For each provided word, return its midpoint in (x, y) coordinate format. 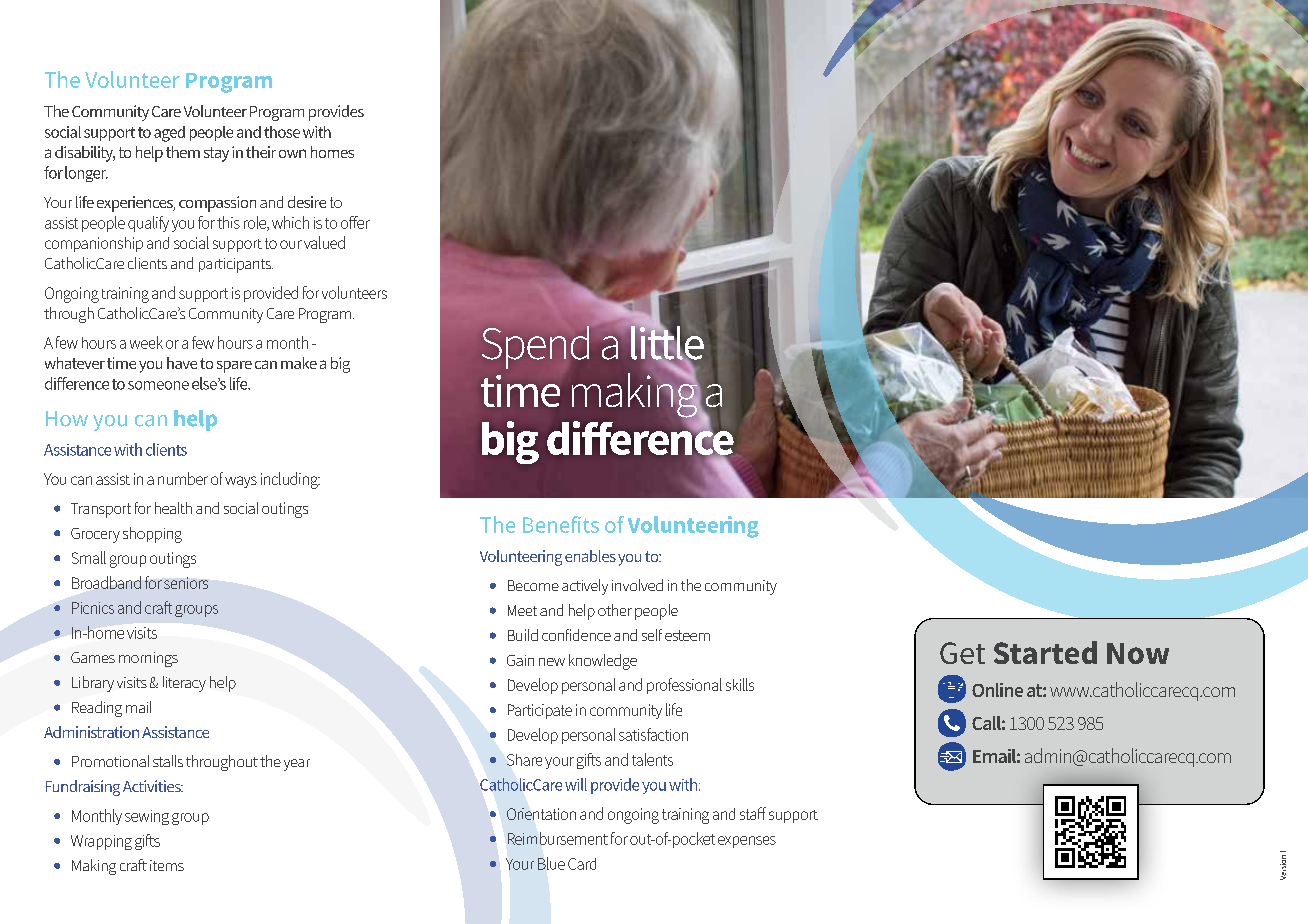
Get (962, 653)
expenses (747, 842)
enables (590, 556)
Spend (536, 349)
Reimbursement (558, 838)
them (183, 152)
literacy (184, 684)
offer (355, 222)
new (552, 662)
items (167, 865)
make (299, 363)
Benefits (561, 524)
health (173, 508)
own (292, 153)
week (146, 342)
